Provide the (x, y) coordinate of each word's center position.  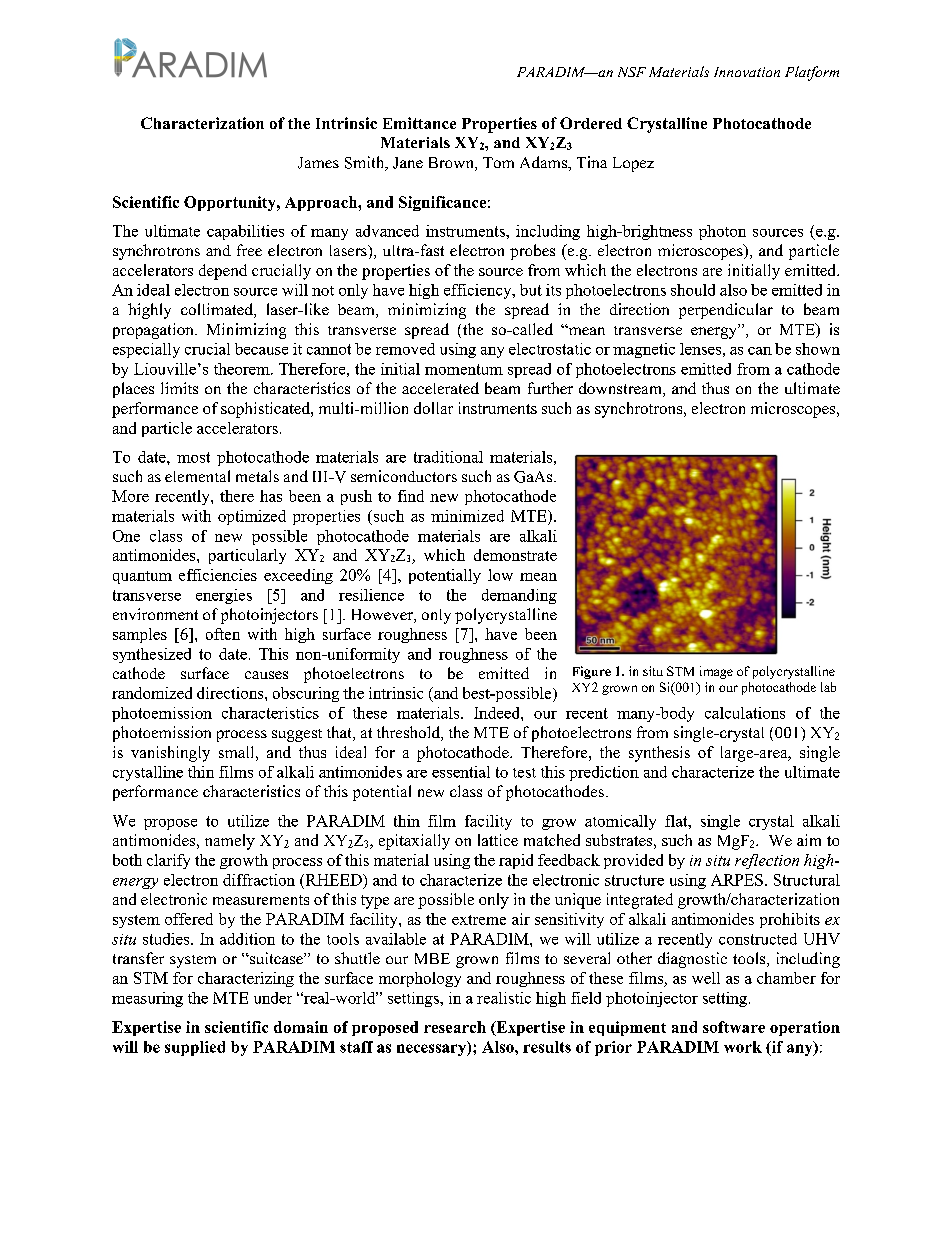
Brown (452, 164)
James (318, 163)
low (500, 575)
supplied (195, 1048)
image (716, 672)
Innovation (747, 72)
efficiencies (218, 575)
